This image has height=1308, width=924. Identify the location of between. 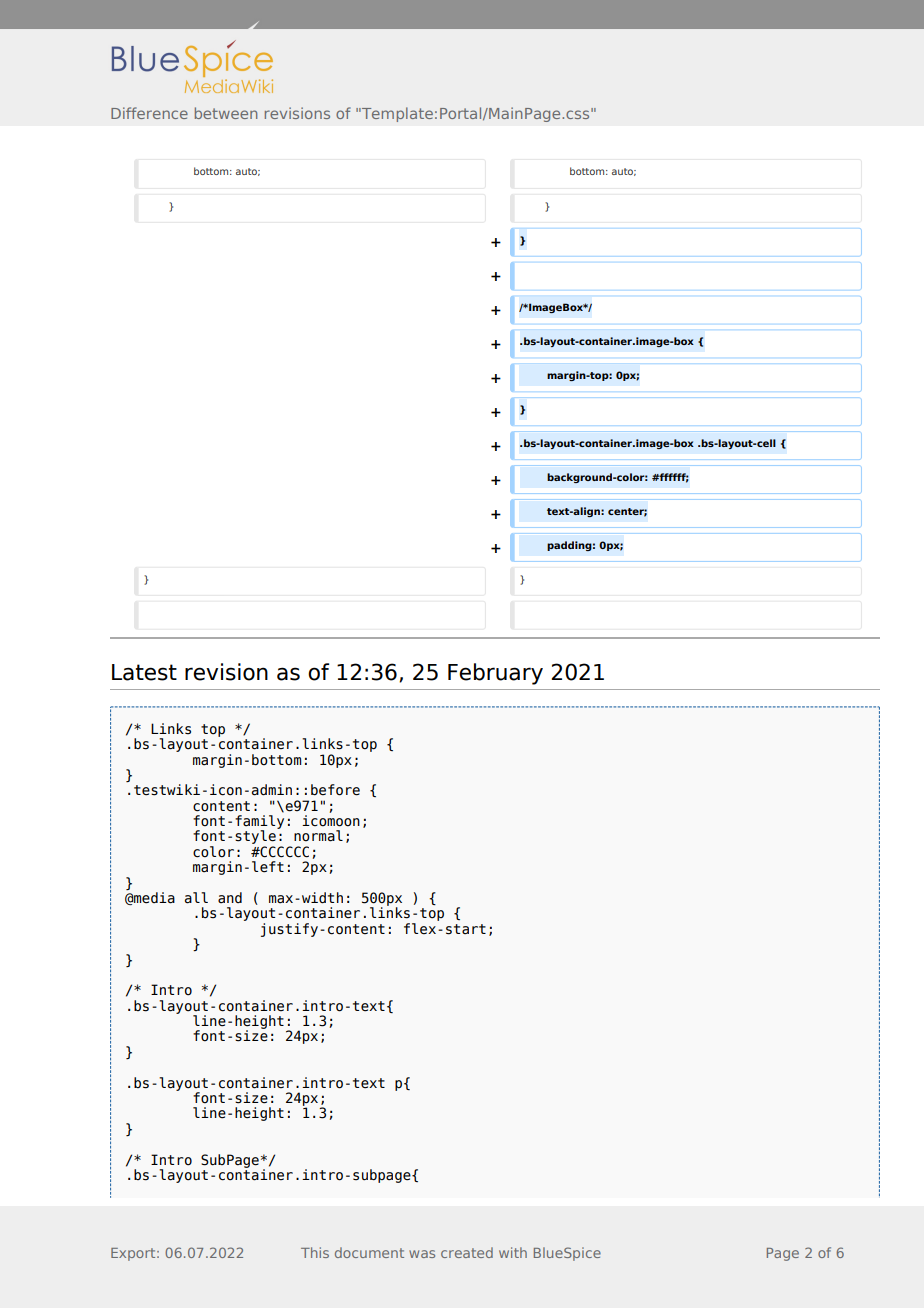
(226, 113).
